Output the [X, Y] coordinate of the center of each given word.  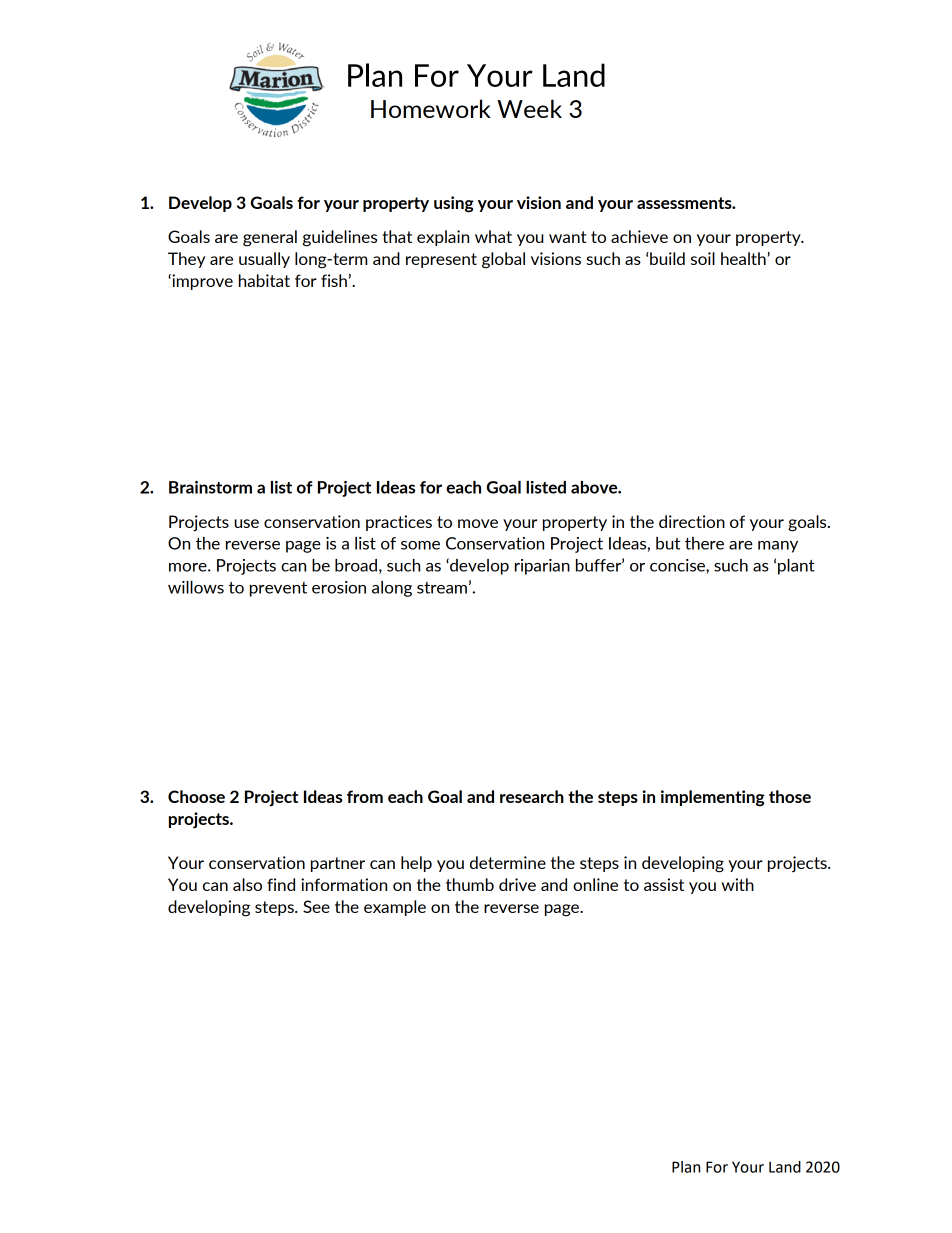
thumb [470, 884]
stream [442, 588]
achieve [639, 236]
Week [529, 108]
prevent [278, 589]
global [503, 260]
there [704, 543]
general [270, 238]
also [247, 884]
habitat [264, 280]
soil [703, 258]
